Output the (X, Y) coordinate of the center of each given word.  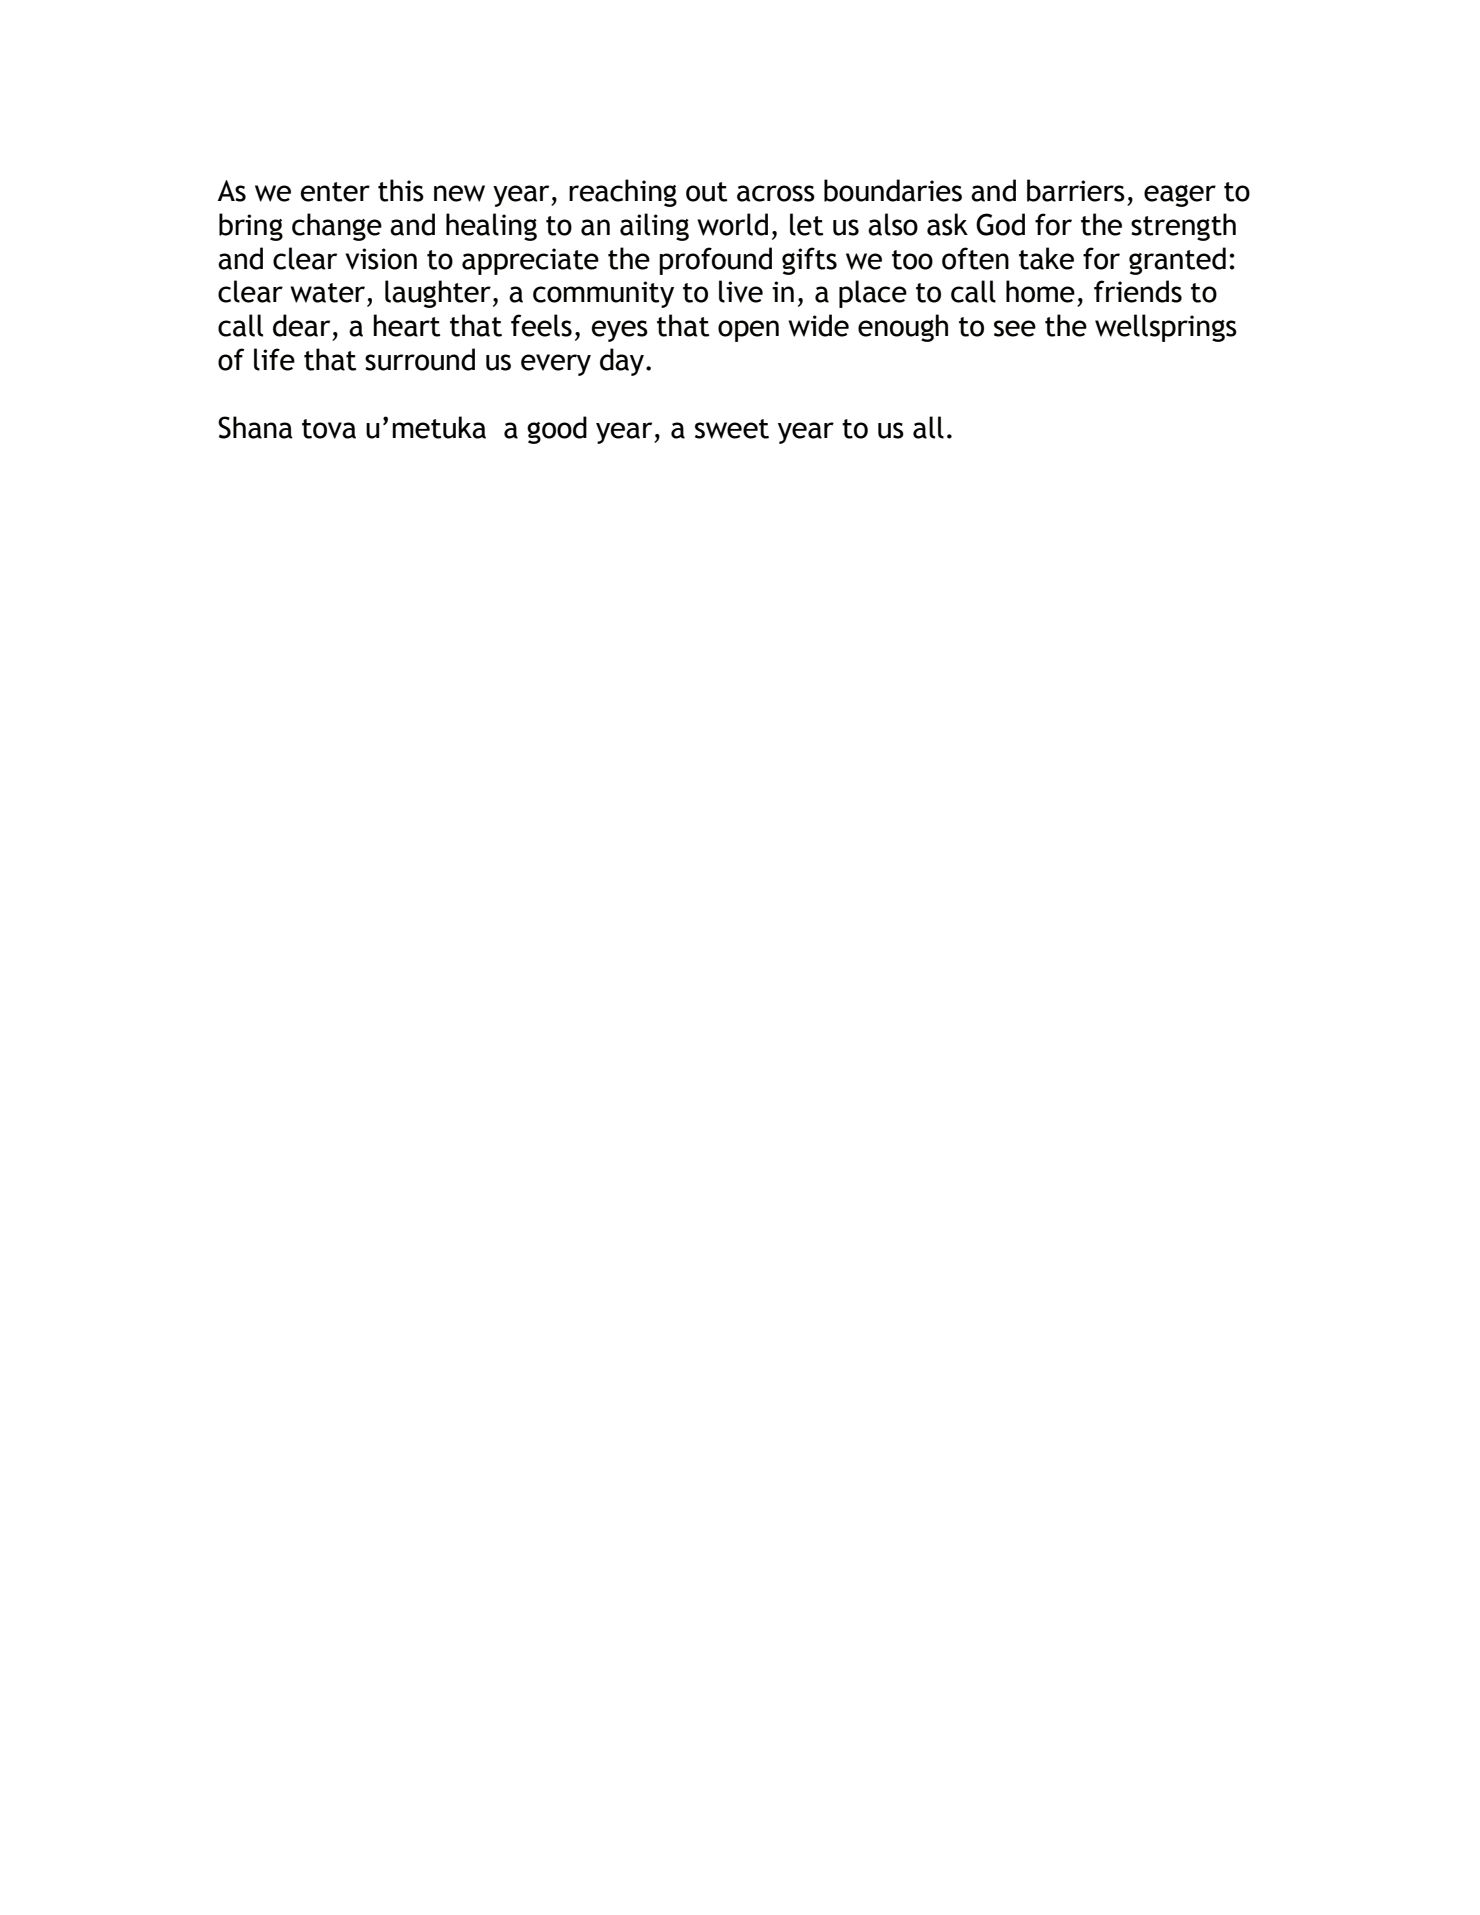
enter (335, 192)
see (1015, 328)
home (1040, 291)
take (1046, 258)
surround (420, 359)
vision (381, 259)
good (557, 430)
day (623, 362)
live (741, 291)
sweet (732, 429)
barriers (1076, 190)
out (706, 192)
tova (329, 429)
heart (406, 325)
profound (715, 261)
